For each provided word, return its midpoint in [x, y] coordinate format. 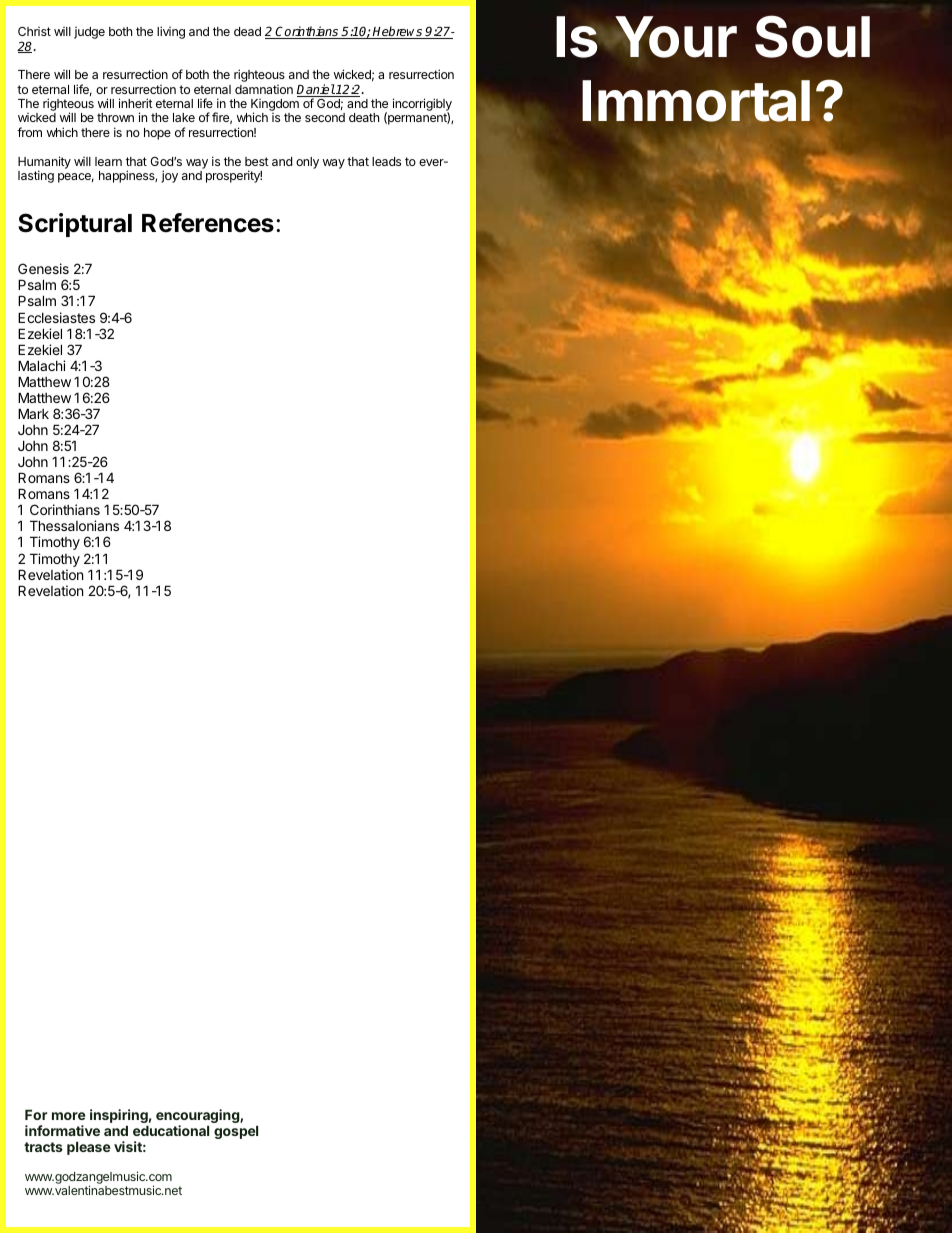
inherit [136, 103]
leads [386, 161]
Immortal [696, 102]
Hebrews [398, 32]
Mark [33, 413]
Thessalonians [74, 525]
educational [171, 1130]
